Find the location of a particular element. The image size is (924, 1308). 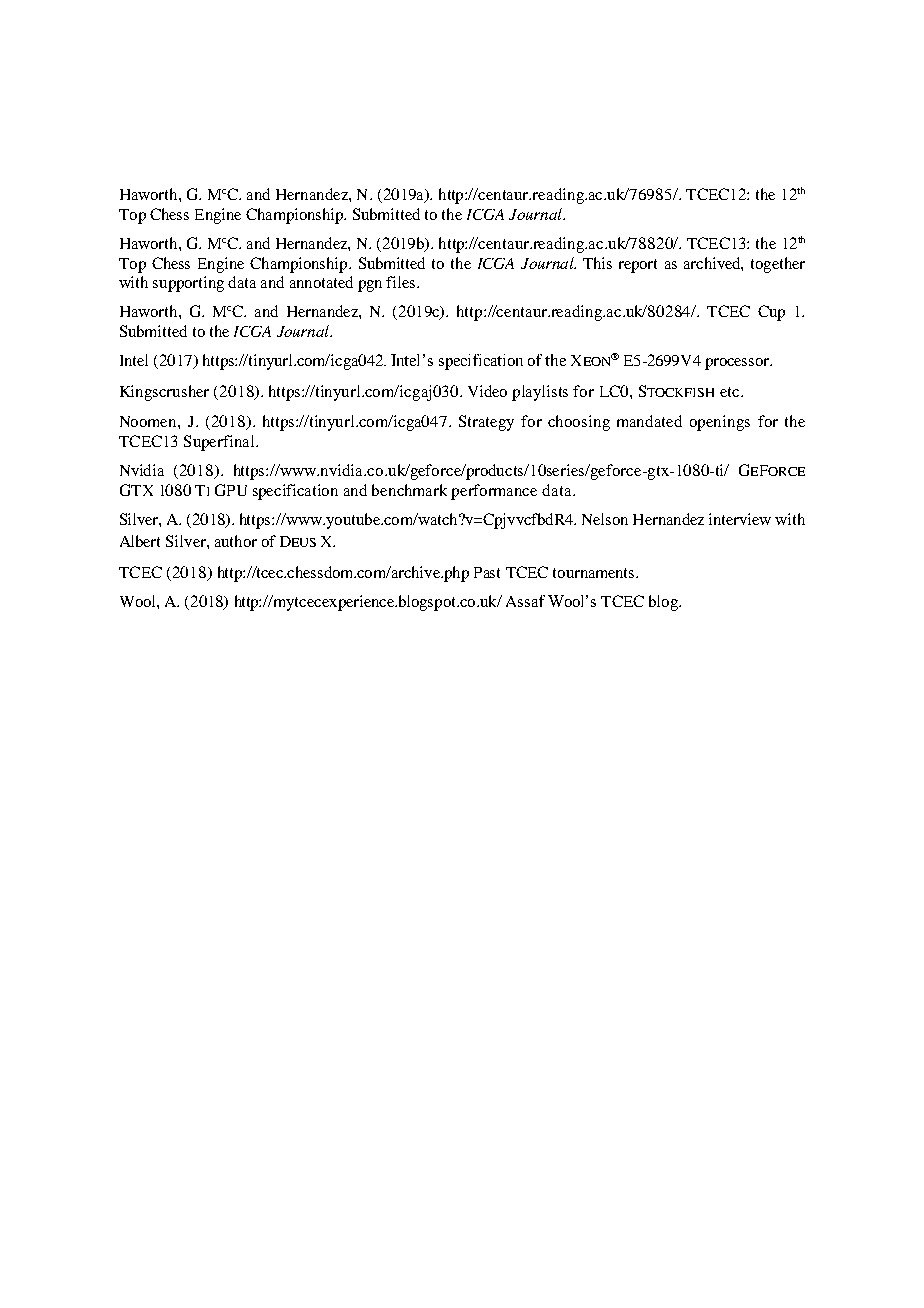

GPU is located at coordinates (231, 490).
